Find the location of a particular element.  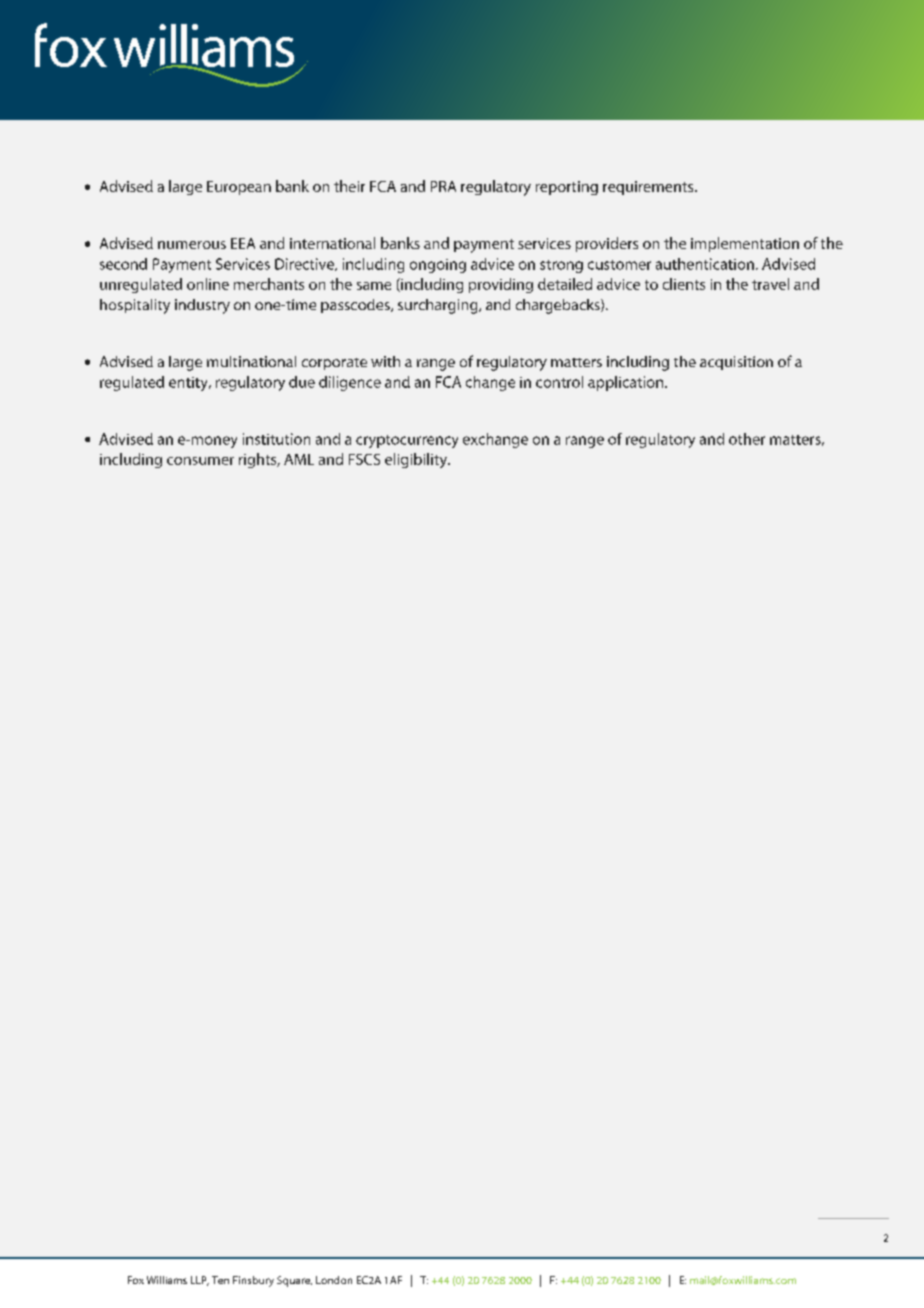

rights is located at coordinates (259, 460).
